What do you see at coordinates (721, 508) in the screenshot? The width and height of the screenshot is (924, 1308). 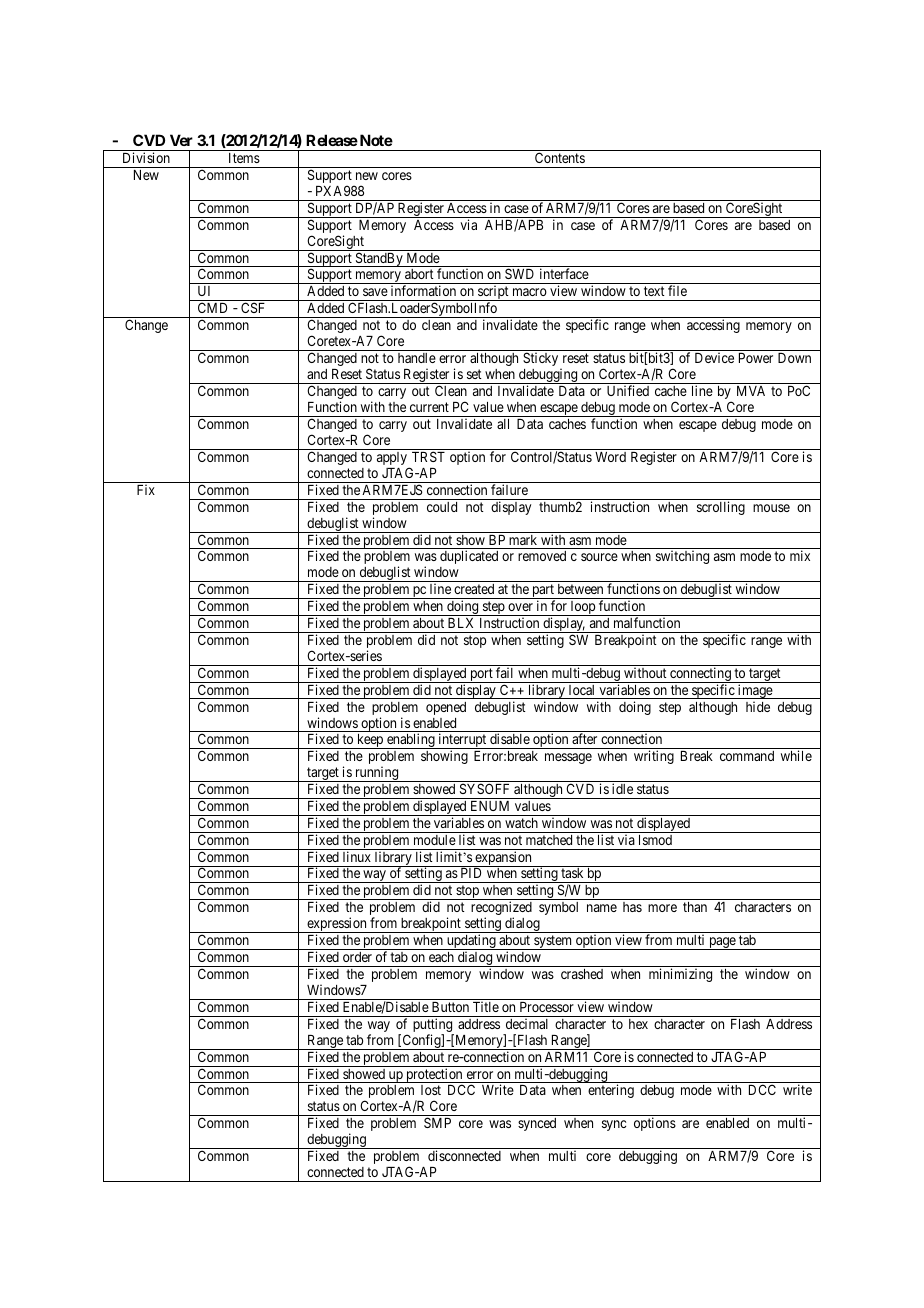 I see `scrolling` at bounding box center [721, 508].
